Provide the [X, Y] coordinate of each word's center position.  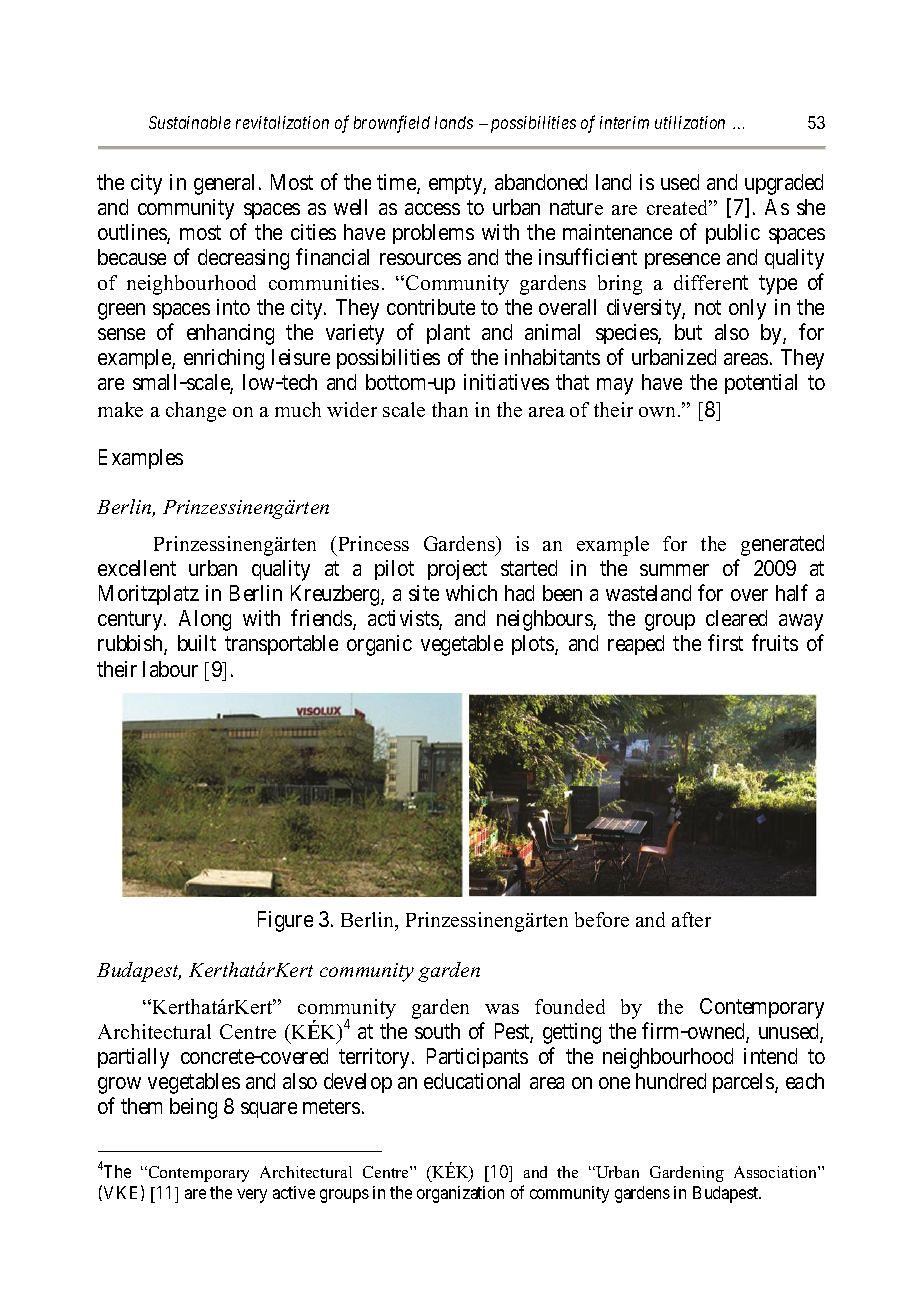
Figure [285, 921]
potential [761, 384]
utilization [690, 122]
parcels [744, 1083]
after [691, 919]
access [432, 209]
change [196, 412]
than [450, 409]
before [602, 919]
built [197, 643]
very [252, 1196]
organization [460, 1194]
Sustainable [190, 122]
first [725, 642]
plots [534, 645]
